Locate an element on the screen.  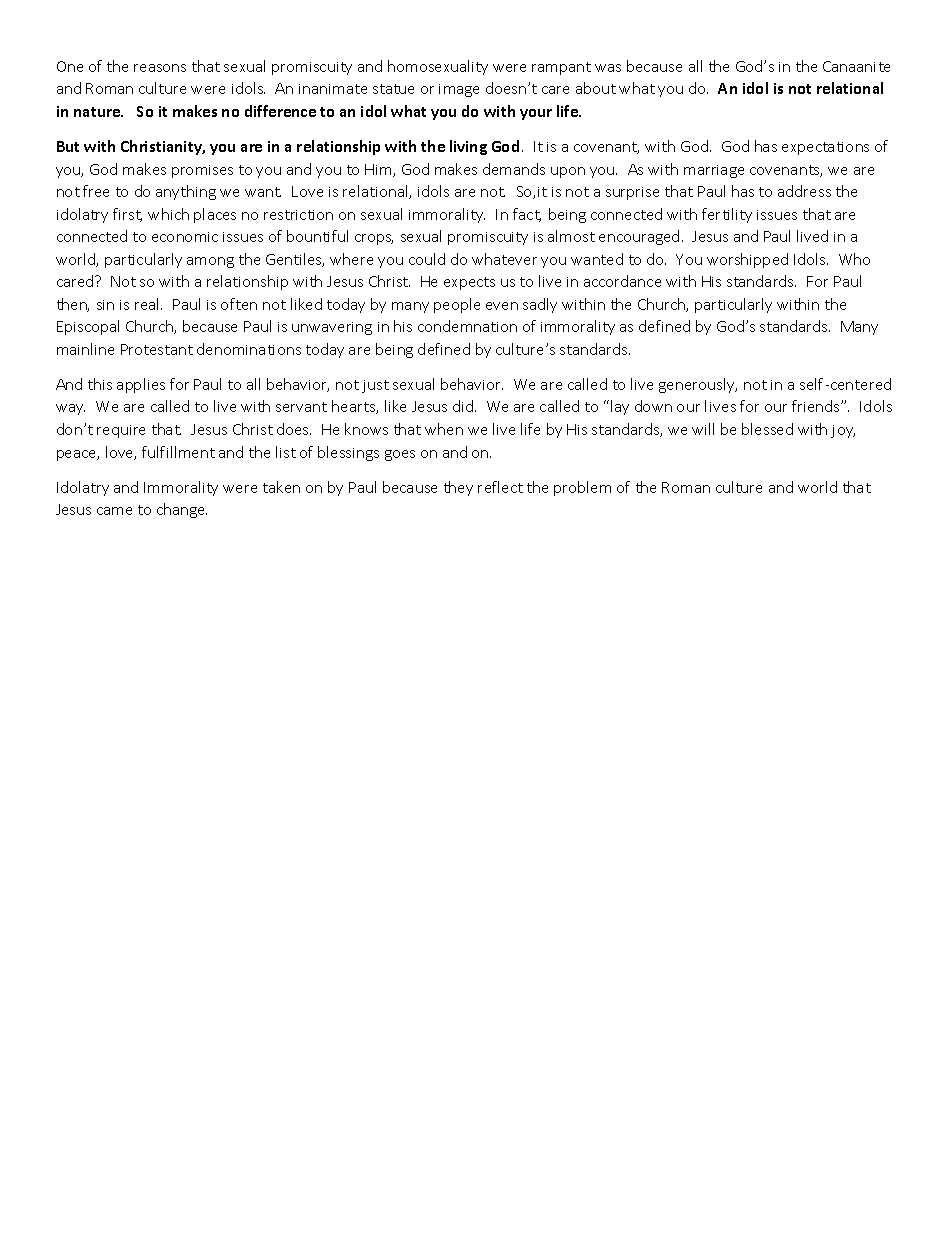
they is located at coordinates (458, 488).
